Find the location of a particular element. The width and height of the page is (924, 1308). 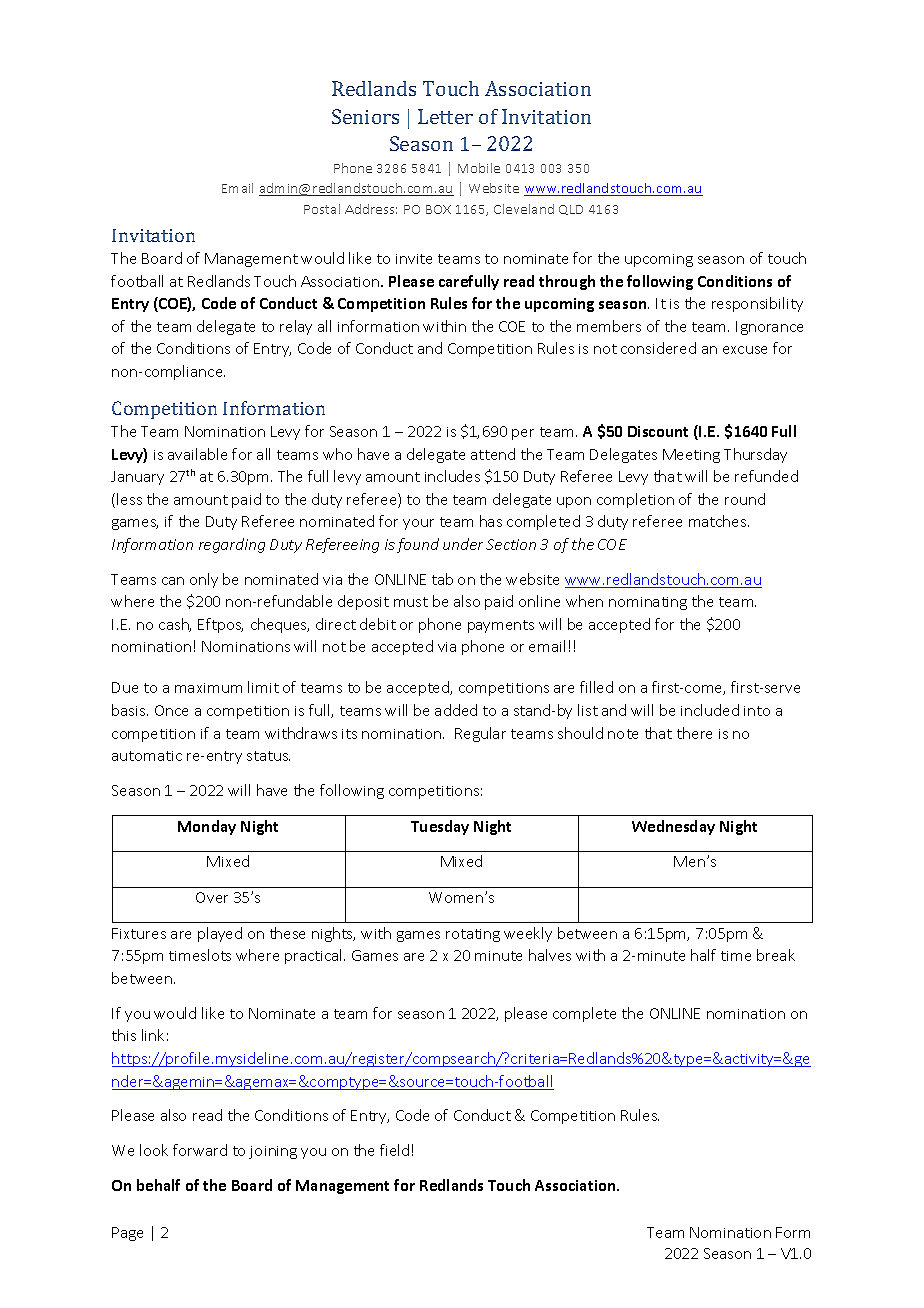

forward is located at coordinates (200, 1150).
